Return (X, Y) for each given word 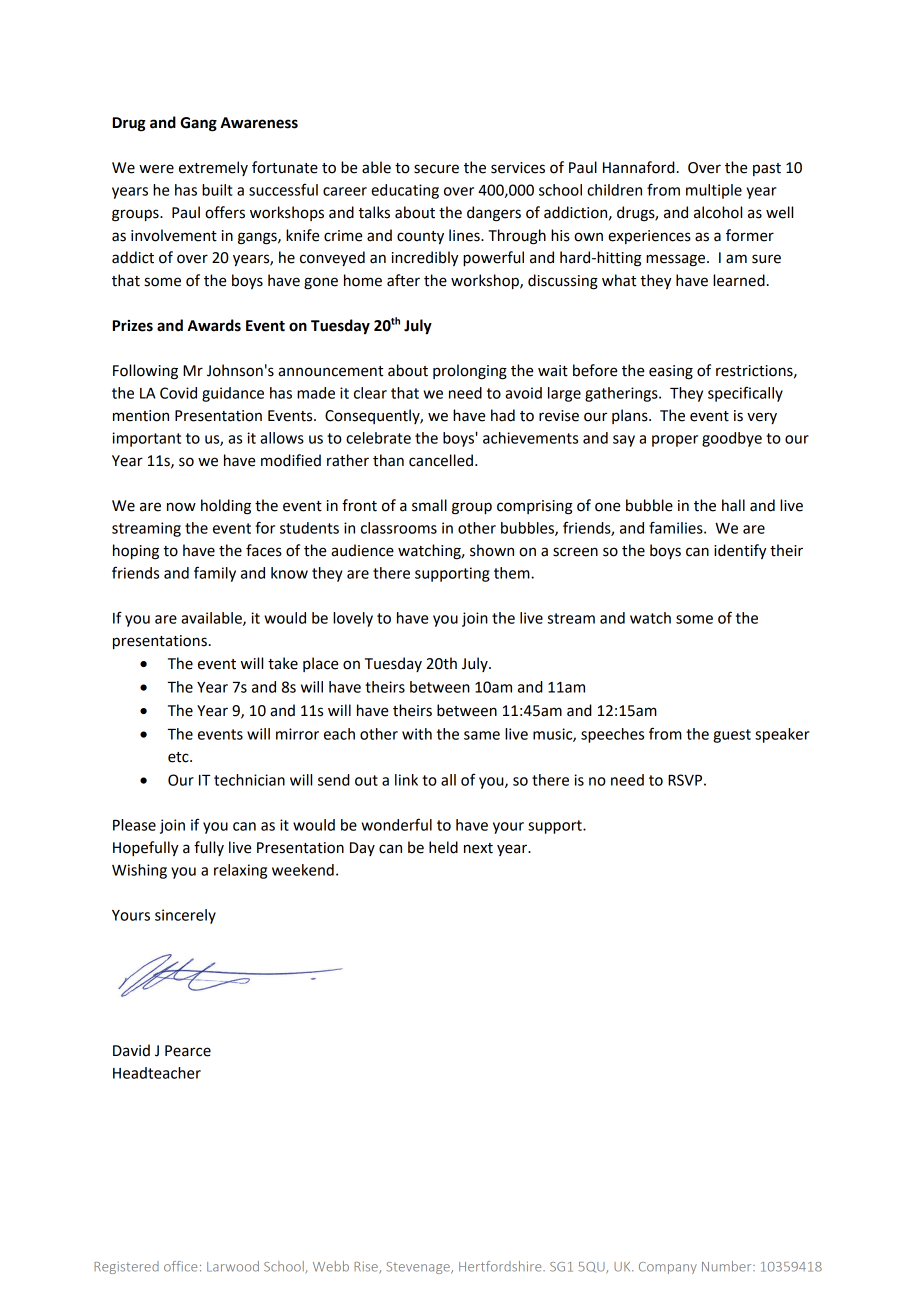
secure (436, 169)
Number (728, 1266)
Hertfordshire (501, 1266)
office (180, 1266)
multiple (714, 191)
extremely (213, 168)
